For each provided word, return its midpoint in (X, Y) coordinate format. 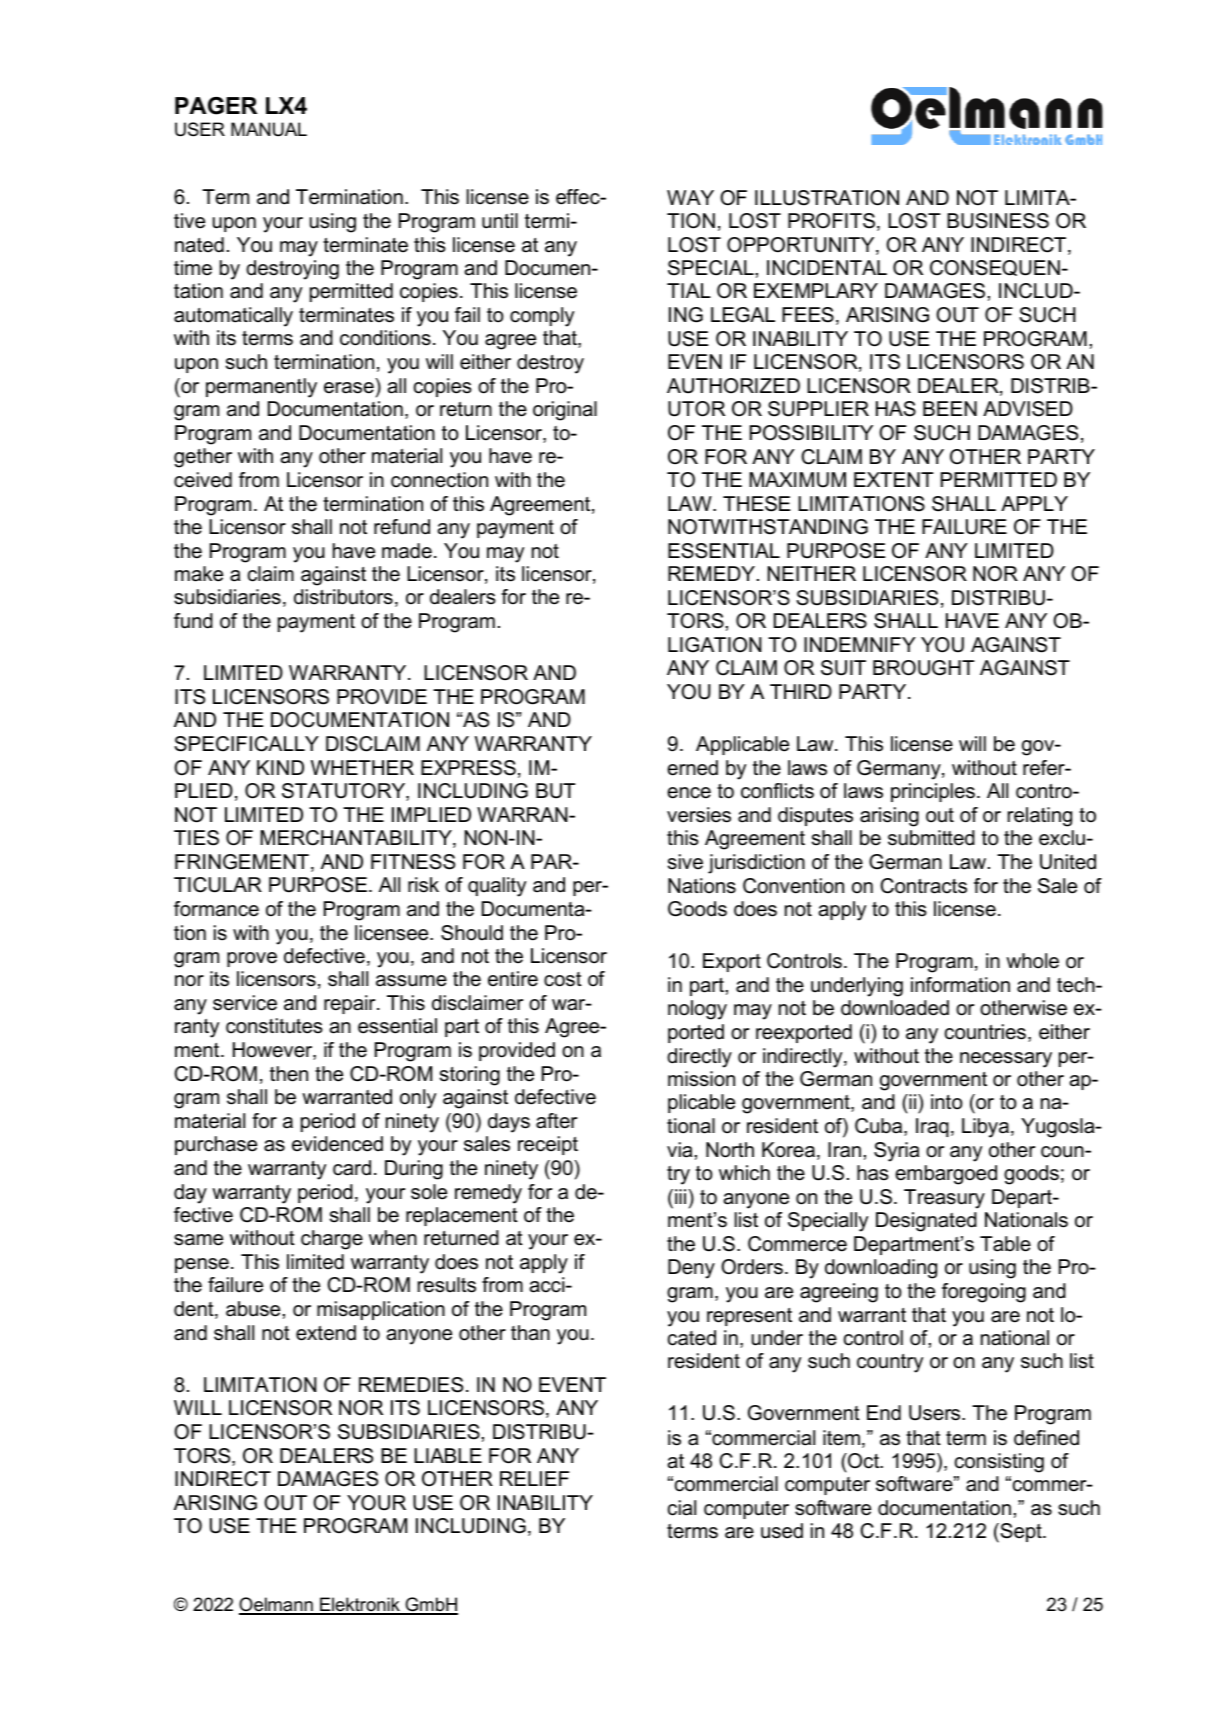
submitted (931, 838)
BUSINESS (998, 221)
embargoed (946, 1175)
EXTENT (893, 479)
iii (682, 1196)
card (352, 1168)
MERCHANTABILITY (357, 839)
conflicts (777, 791)
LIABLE (448, 1455)
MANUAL (269, 129)
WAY (690, 197)
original (565, 411)
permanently (261, 388)
